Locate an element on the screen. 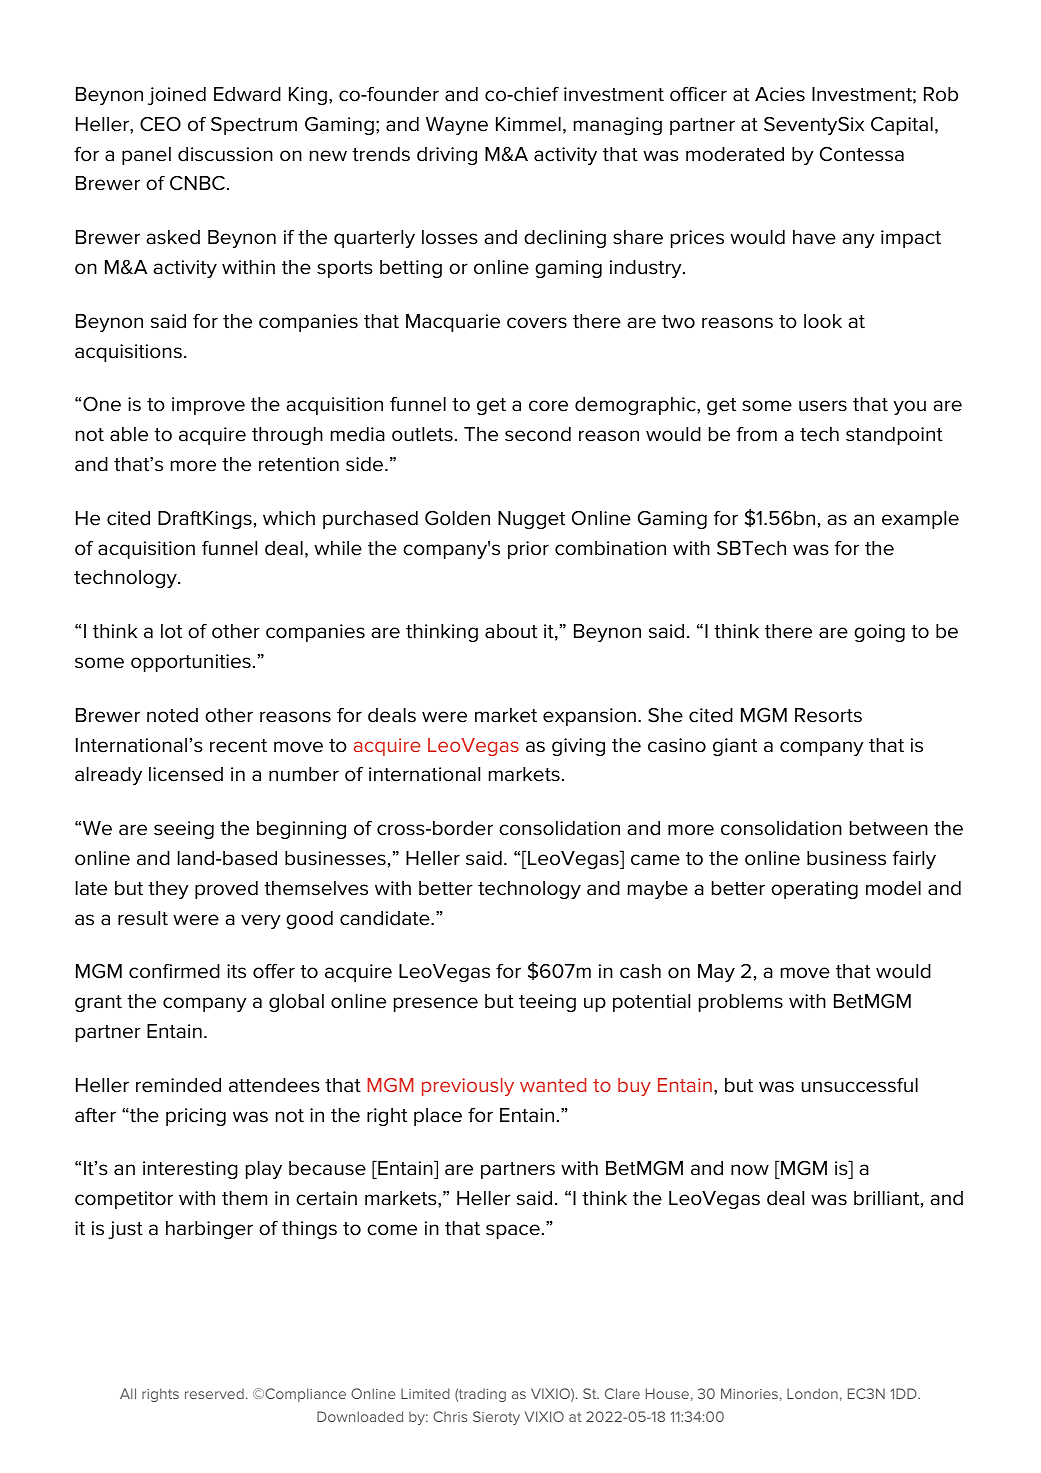 This screenshot has height=1473, width=1041. licensed is located at coordinates (186, 774).
